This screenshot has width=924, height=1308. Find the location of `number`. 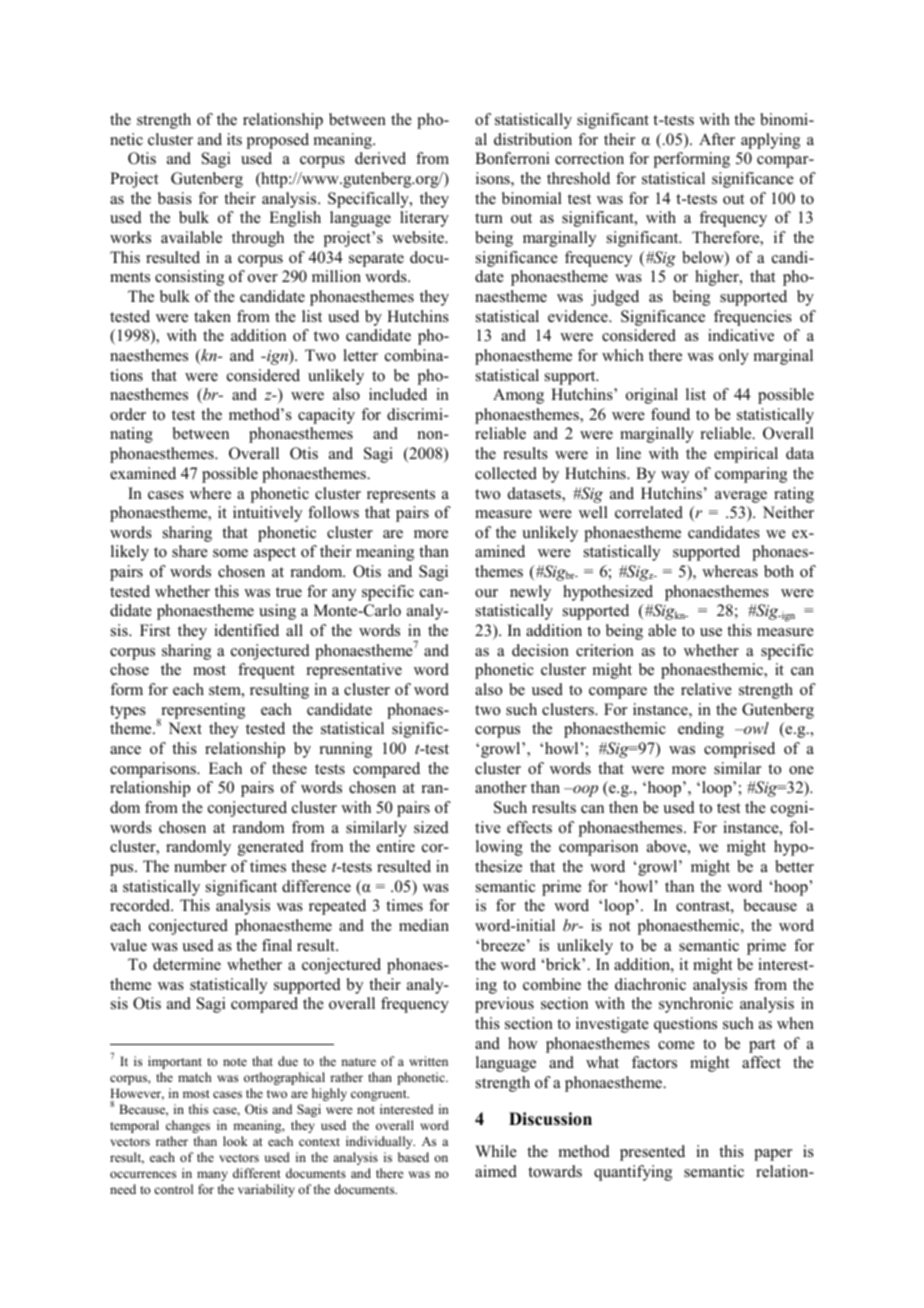

number is located at coordinates (200, 866).
